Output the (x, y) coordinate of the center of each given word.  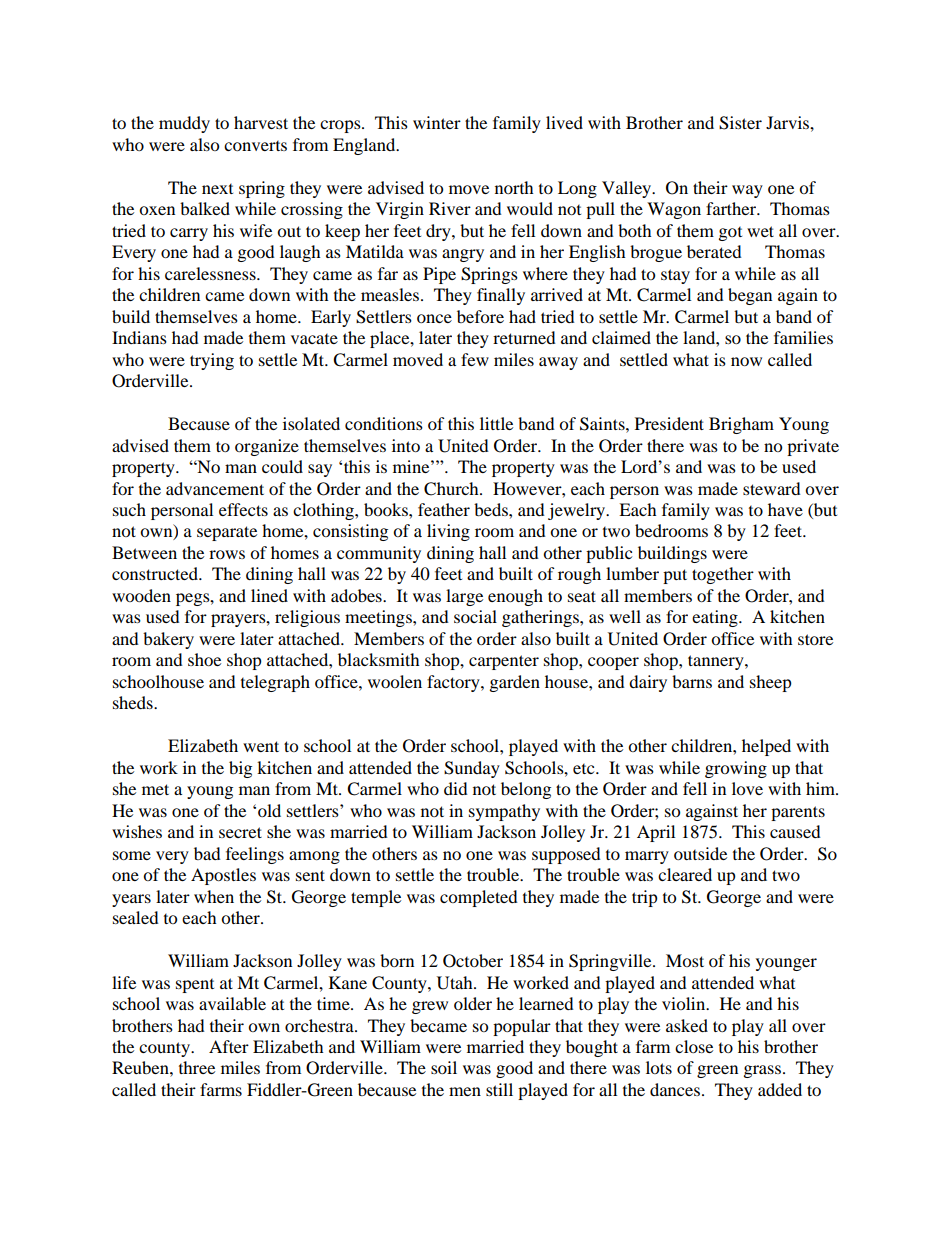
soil (444, 1067)
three (197, 1067)
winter (437, 122)
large (464, 597)
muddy (184, 124)
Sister (740, 123)
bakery (168, 640)
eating (716, 618)
